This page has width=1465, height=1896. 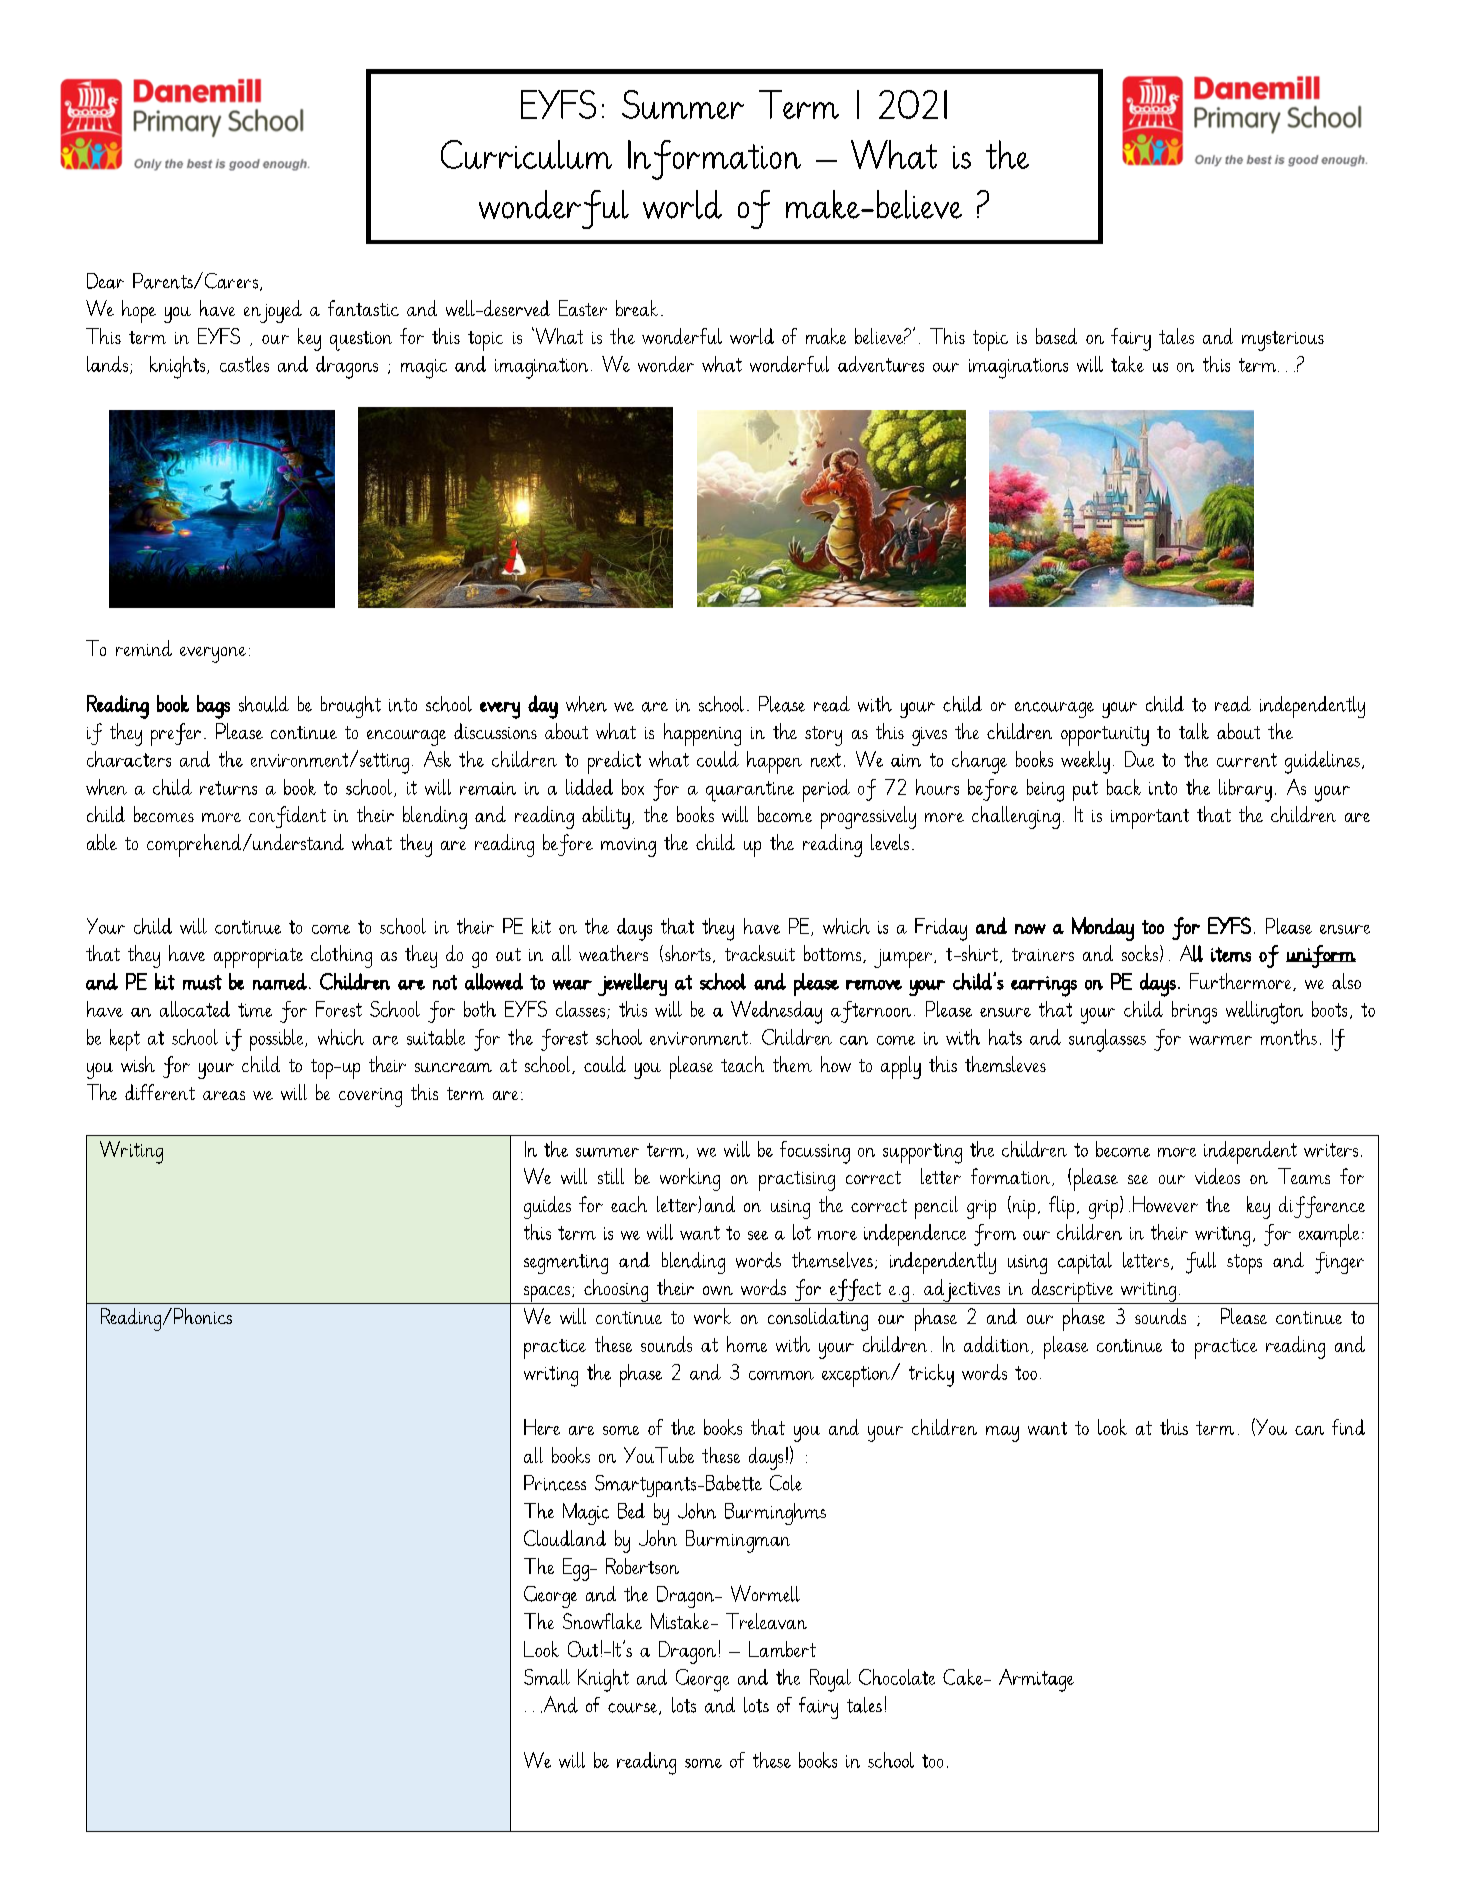 I want to click on tracksuit, so click(x=760, y=953).
